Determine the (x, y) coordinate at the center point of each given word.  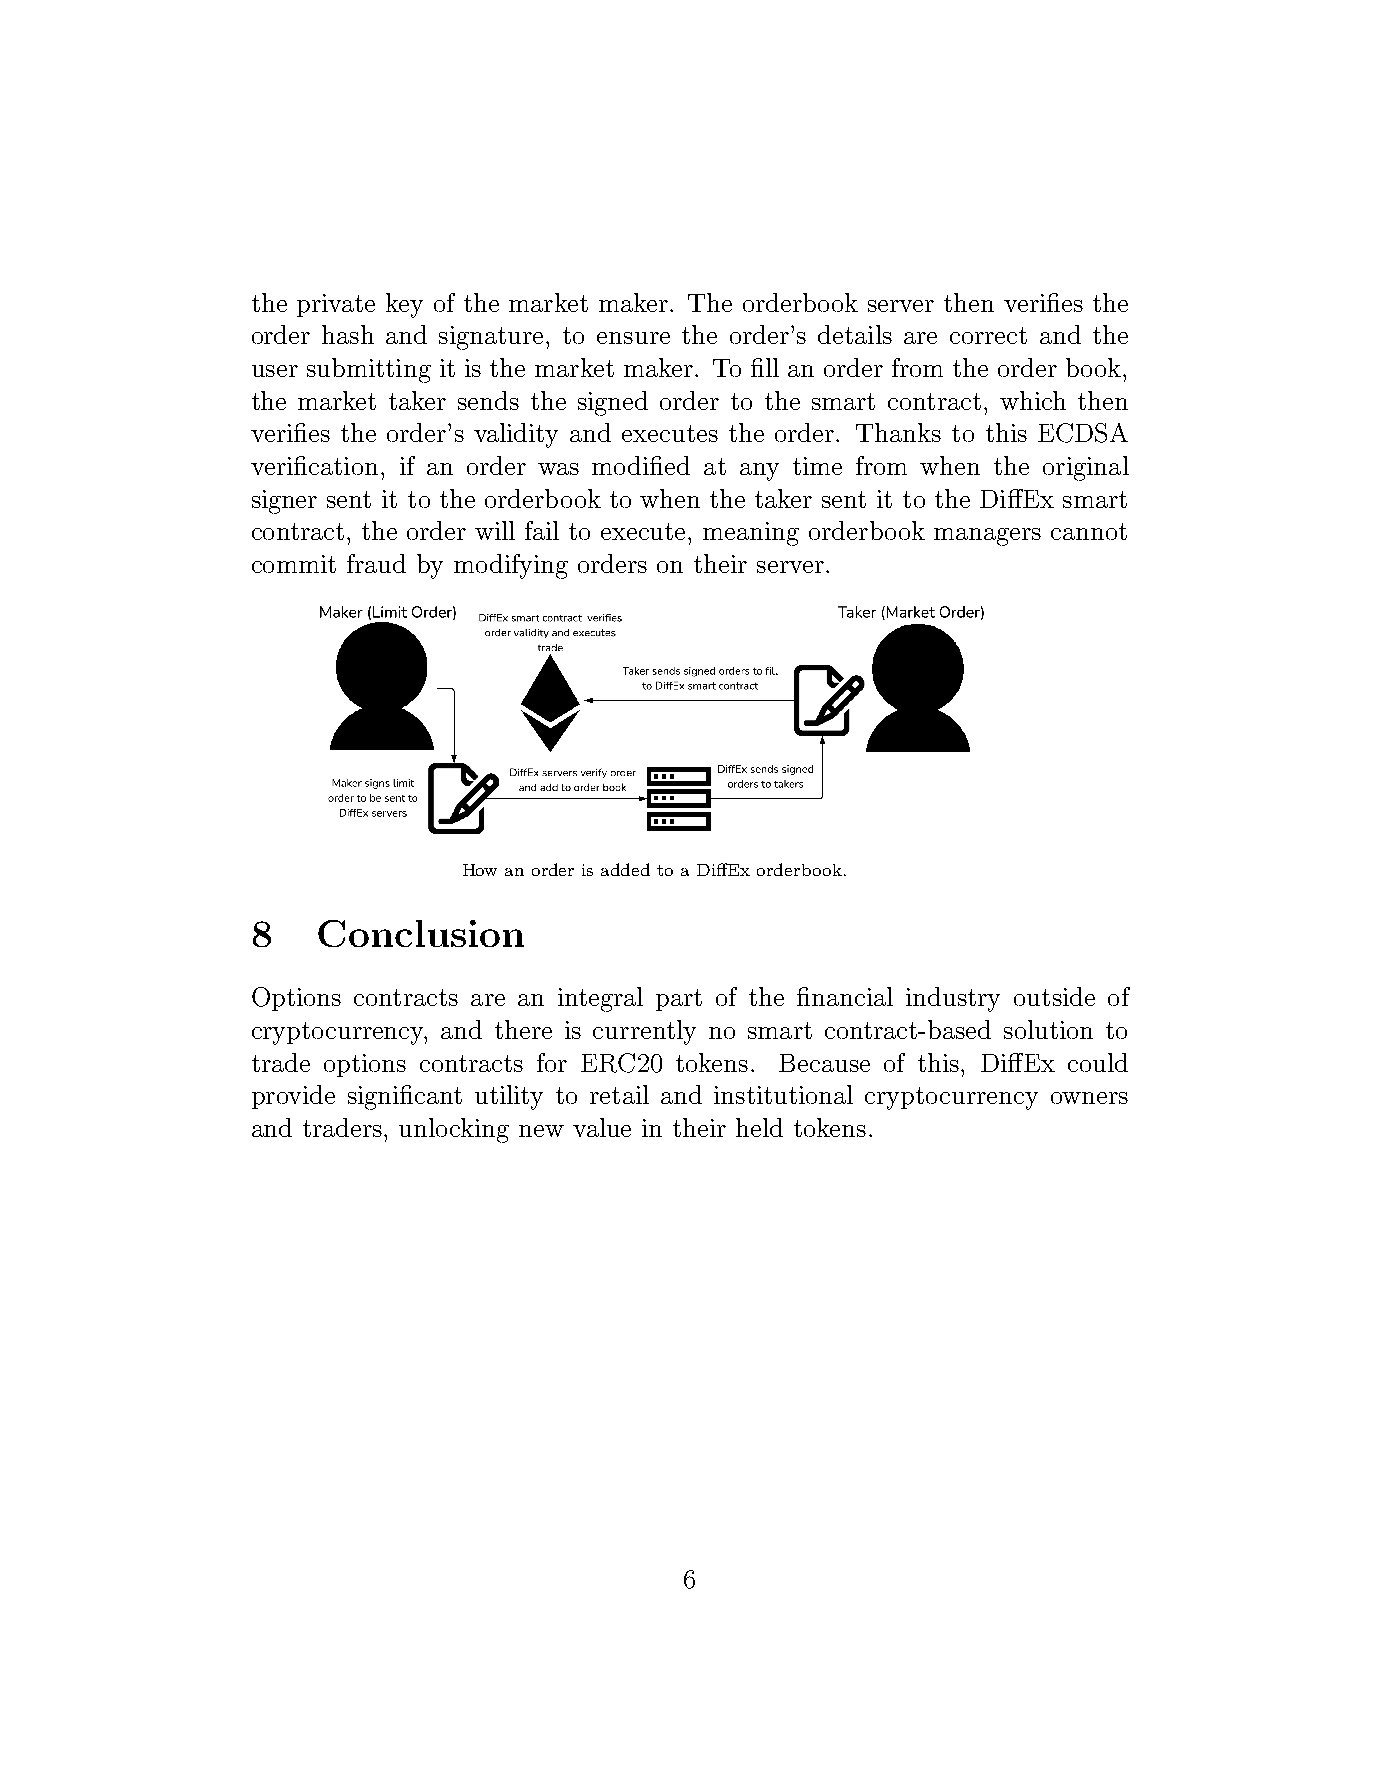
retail (619, 1094)
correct (988, 335)
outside (1054, 996)
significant (405, 1097)
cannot (1089, 531)
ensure (633, 338)
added (625, 869)
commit (294, 564)
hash (348, 334)
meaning (751, 534)
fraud (376, 563)
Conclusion (421, 933)
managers (987, 537)
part (679, 1000)
